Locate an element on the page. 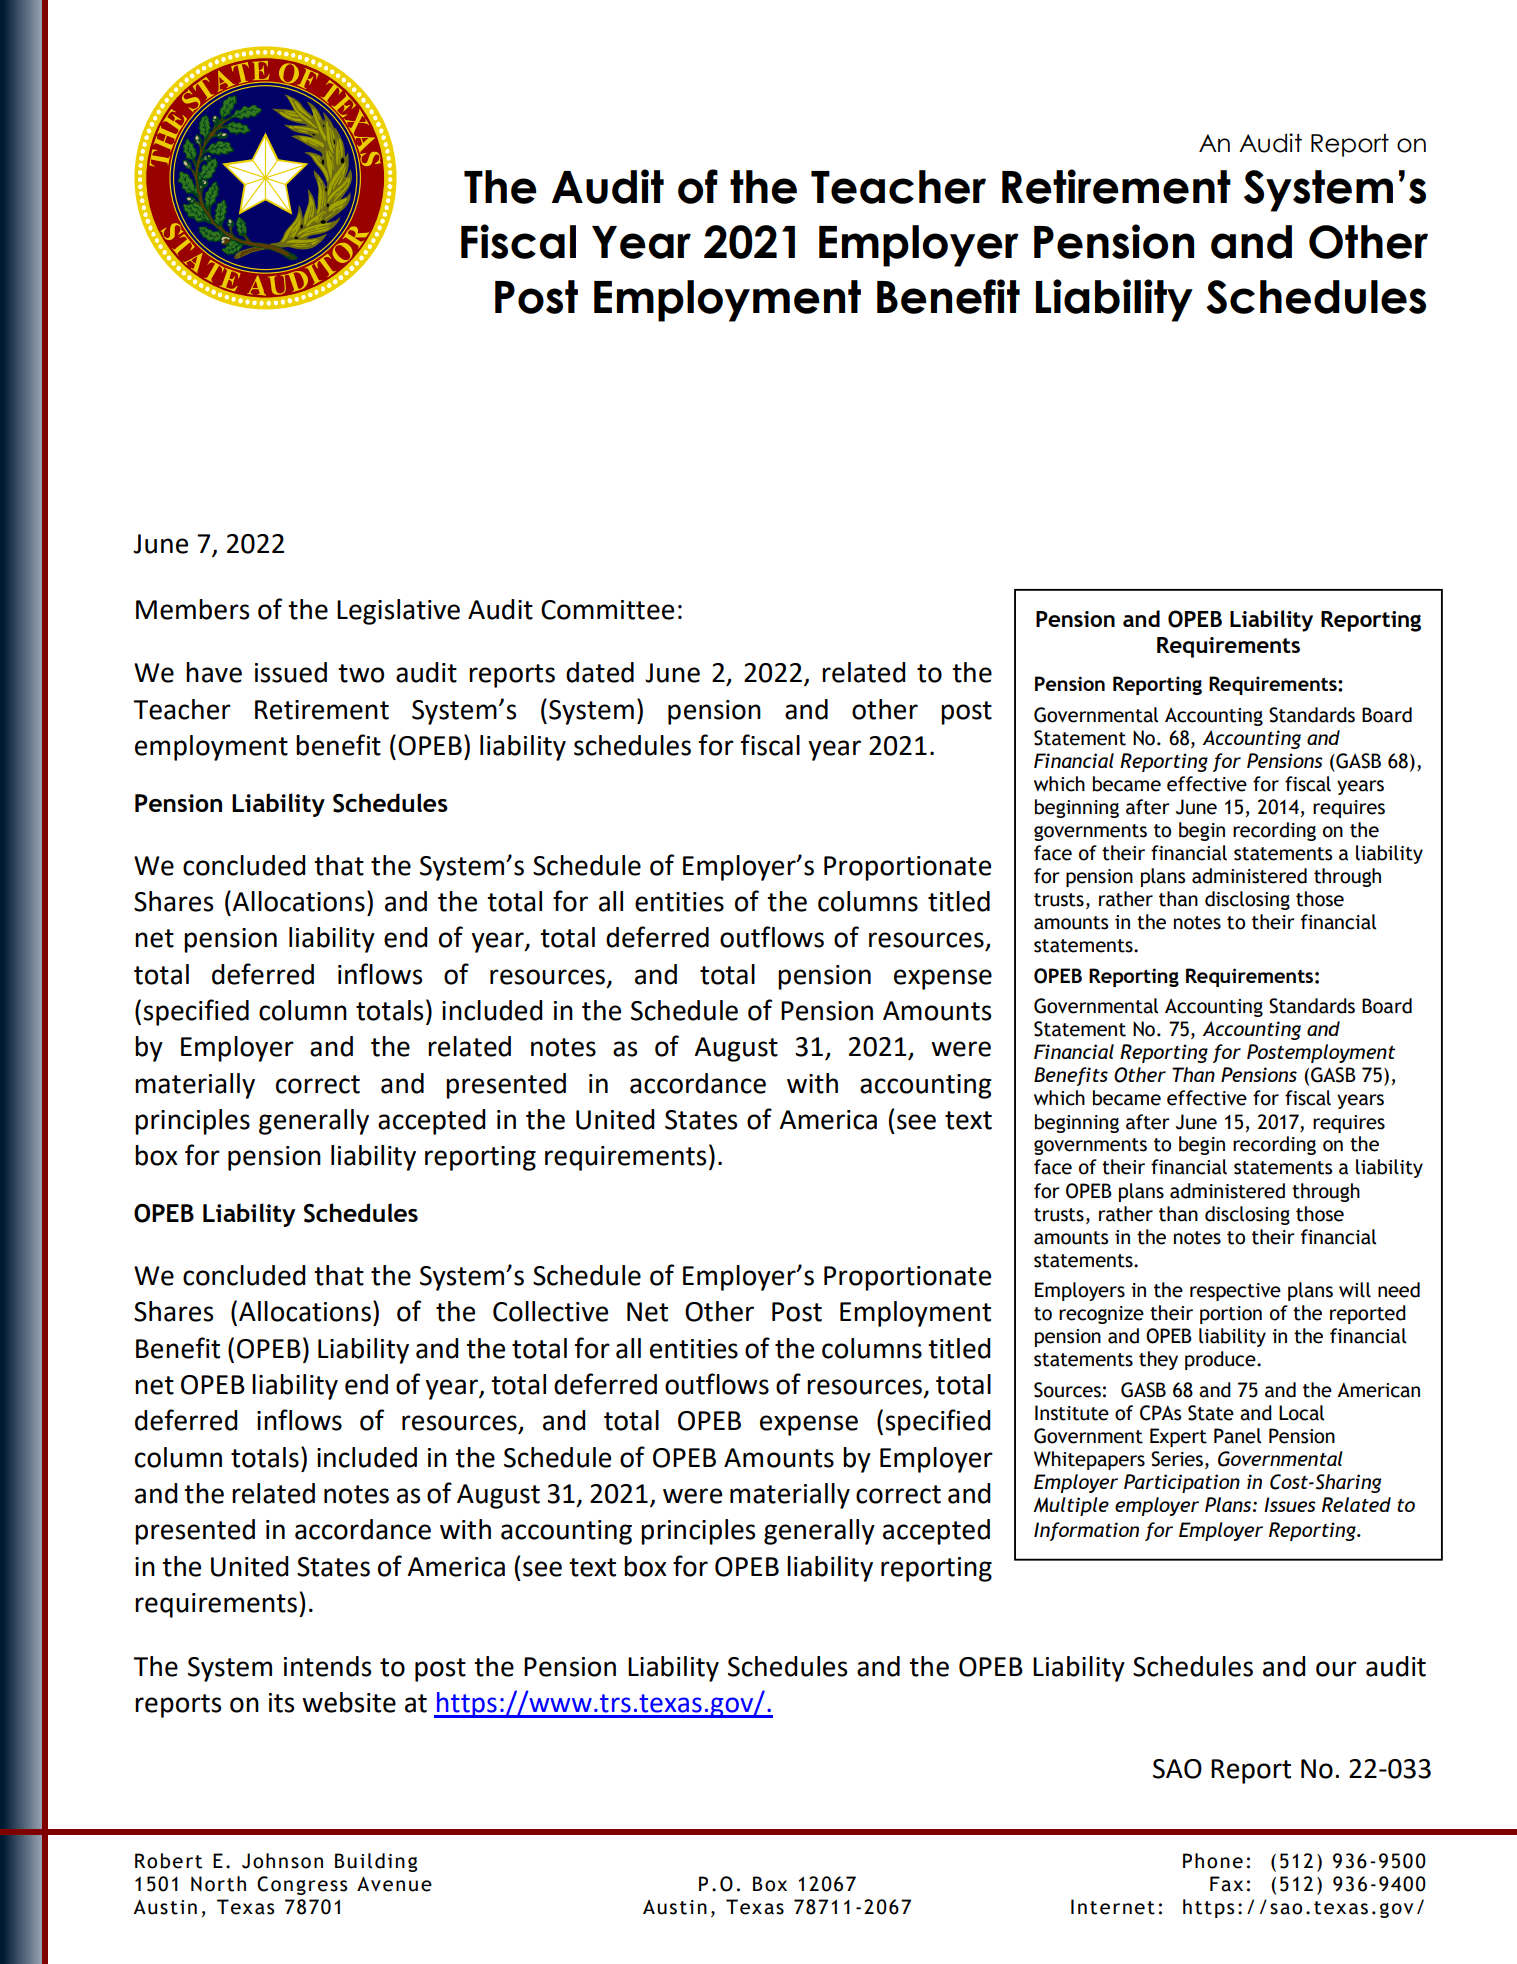  Congress is located at coordinates (302, 1885).
